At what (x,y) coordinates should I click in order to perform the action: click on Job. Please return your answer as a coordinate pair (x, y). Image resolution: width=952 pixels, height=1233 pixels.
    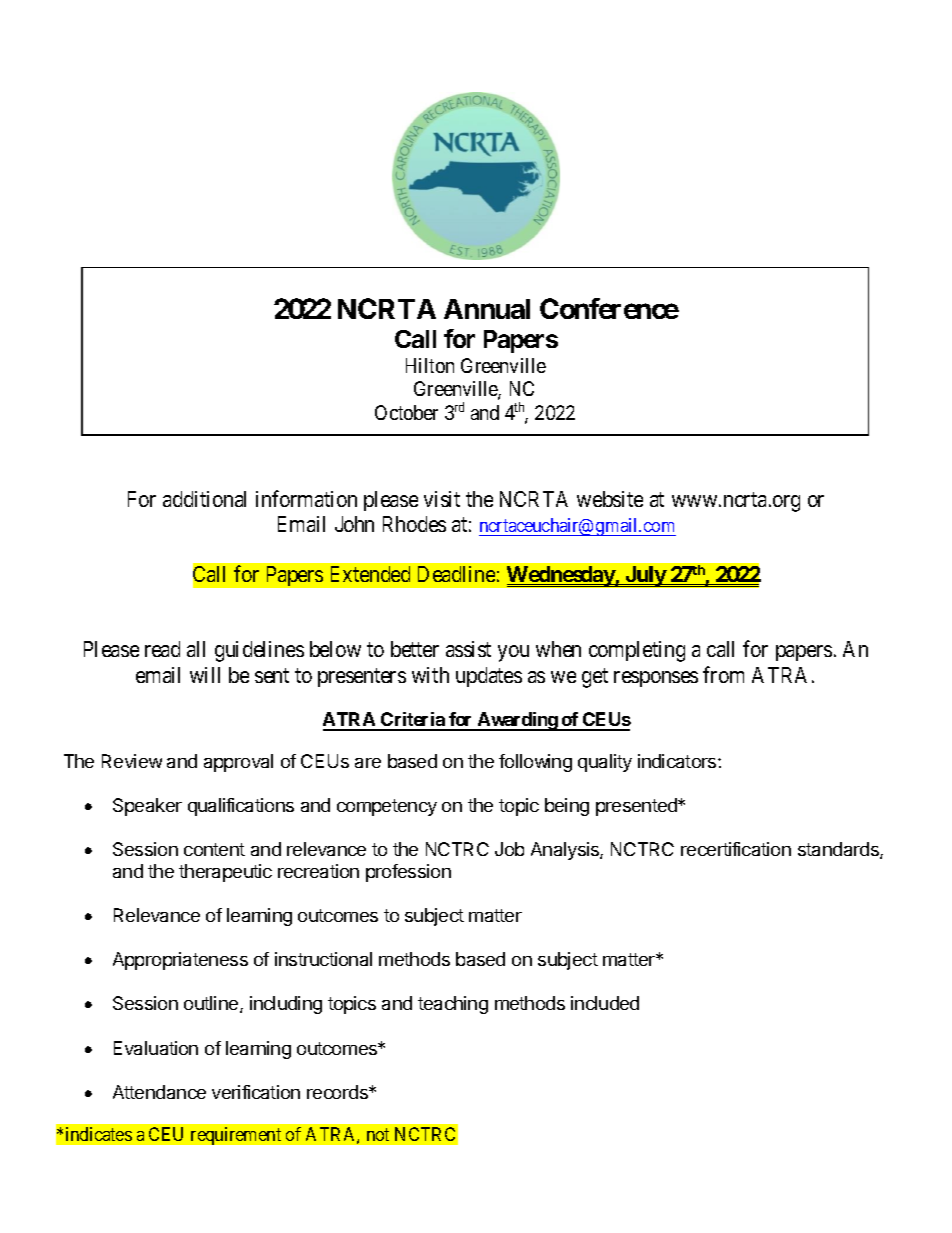
    Looking at the image, I should click on (509, 849).
